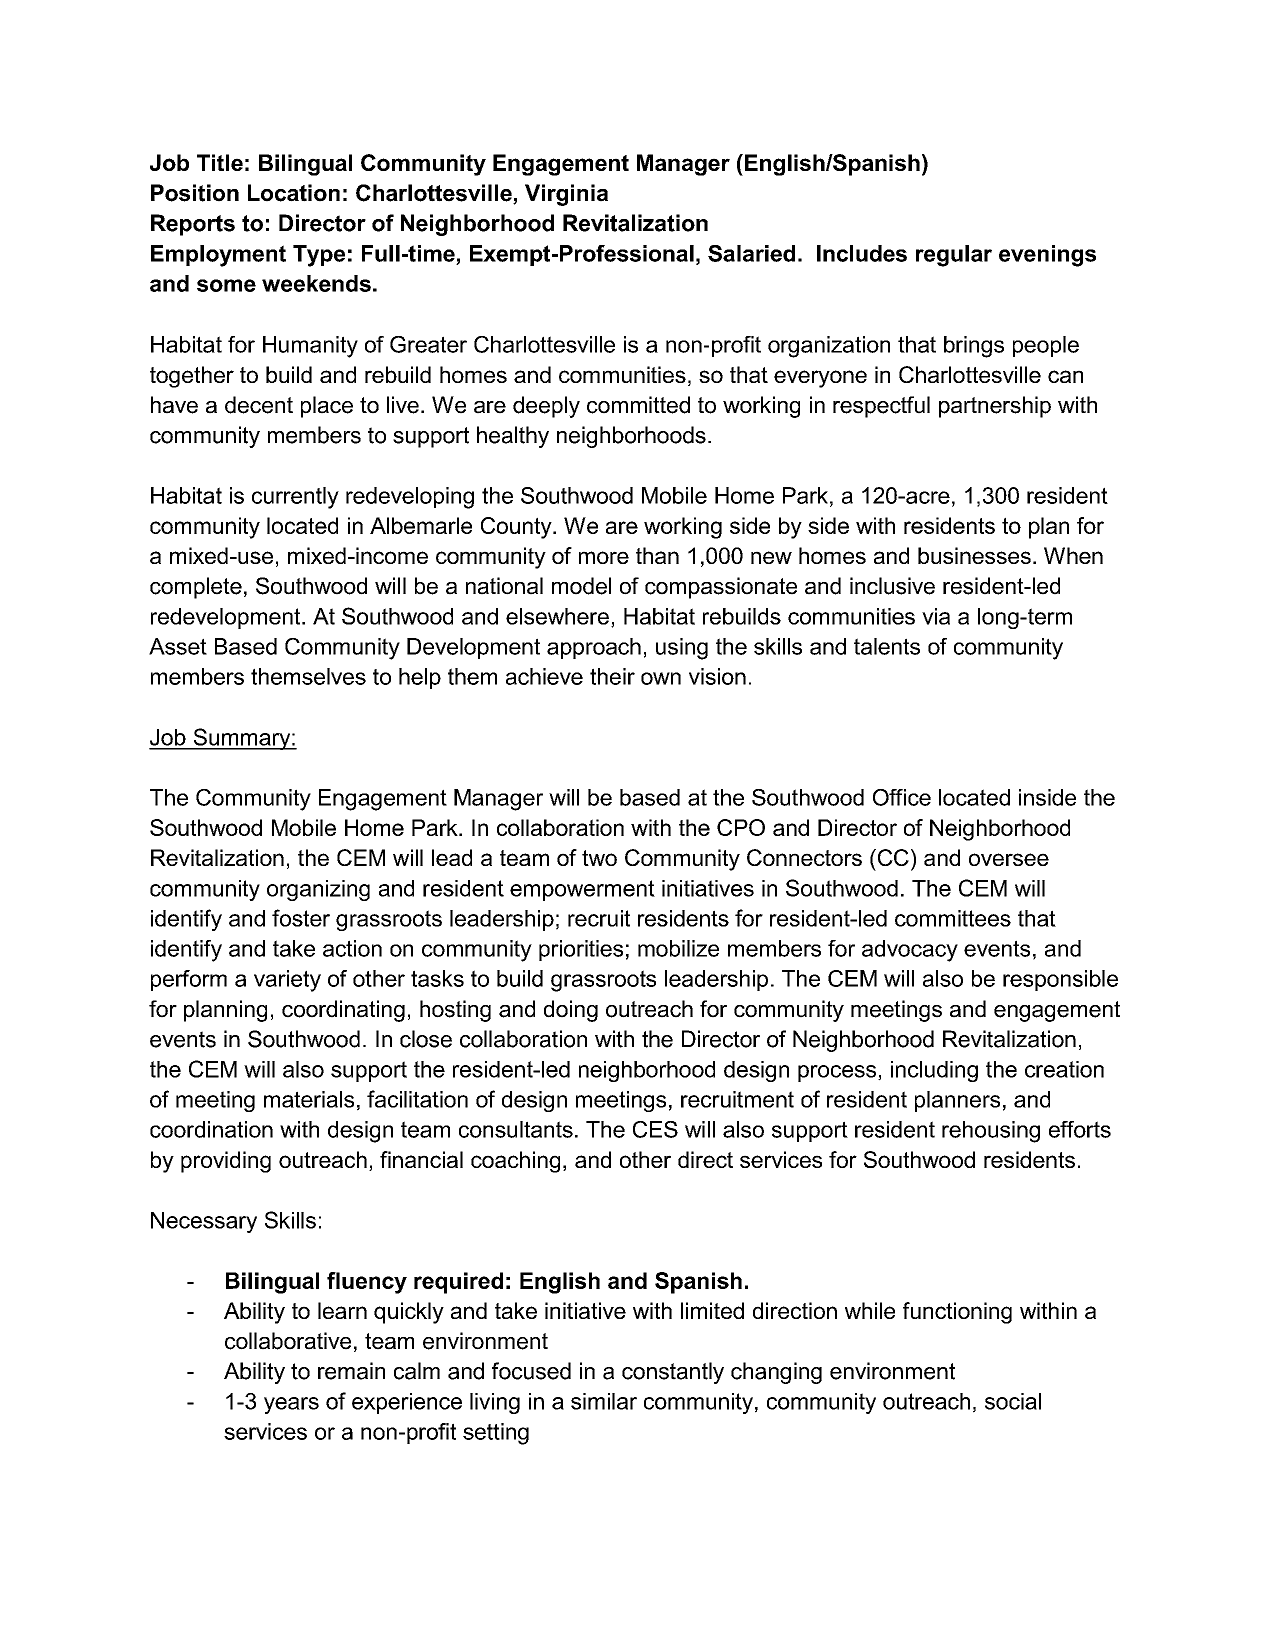 This screenshot has height=1644, width=1270. Describe the element at coordinates (902, 797) in the screenshot. I see `Office` at that location.
